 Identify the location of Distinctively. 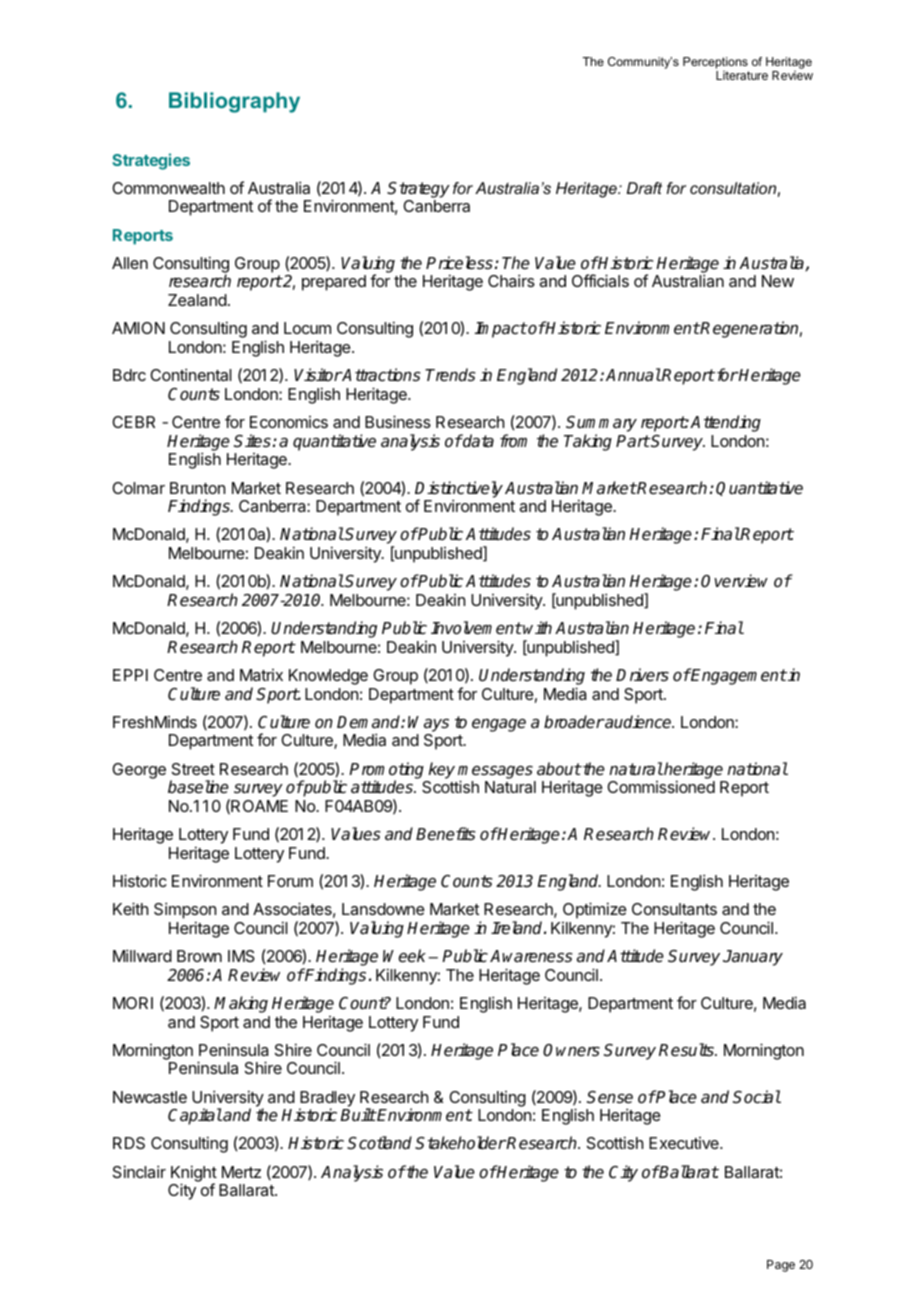
(459, 490).
